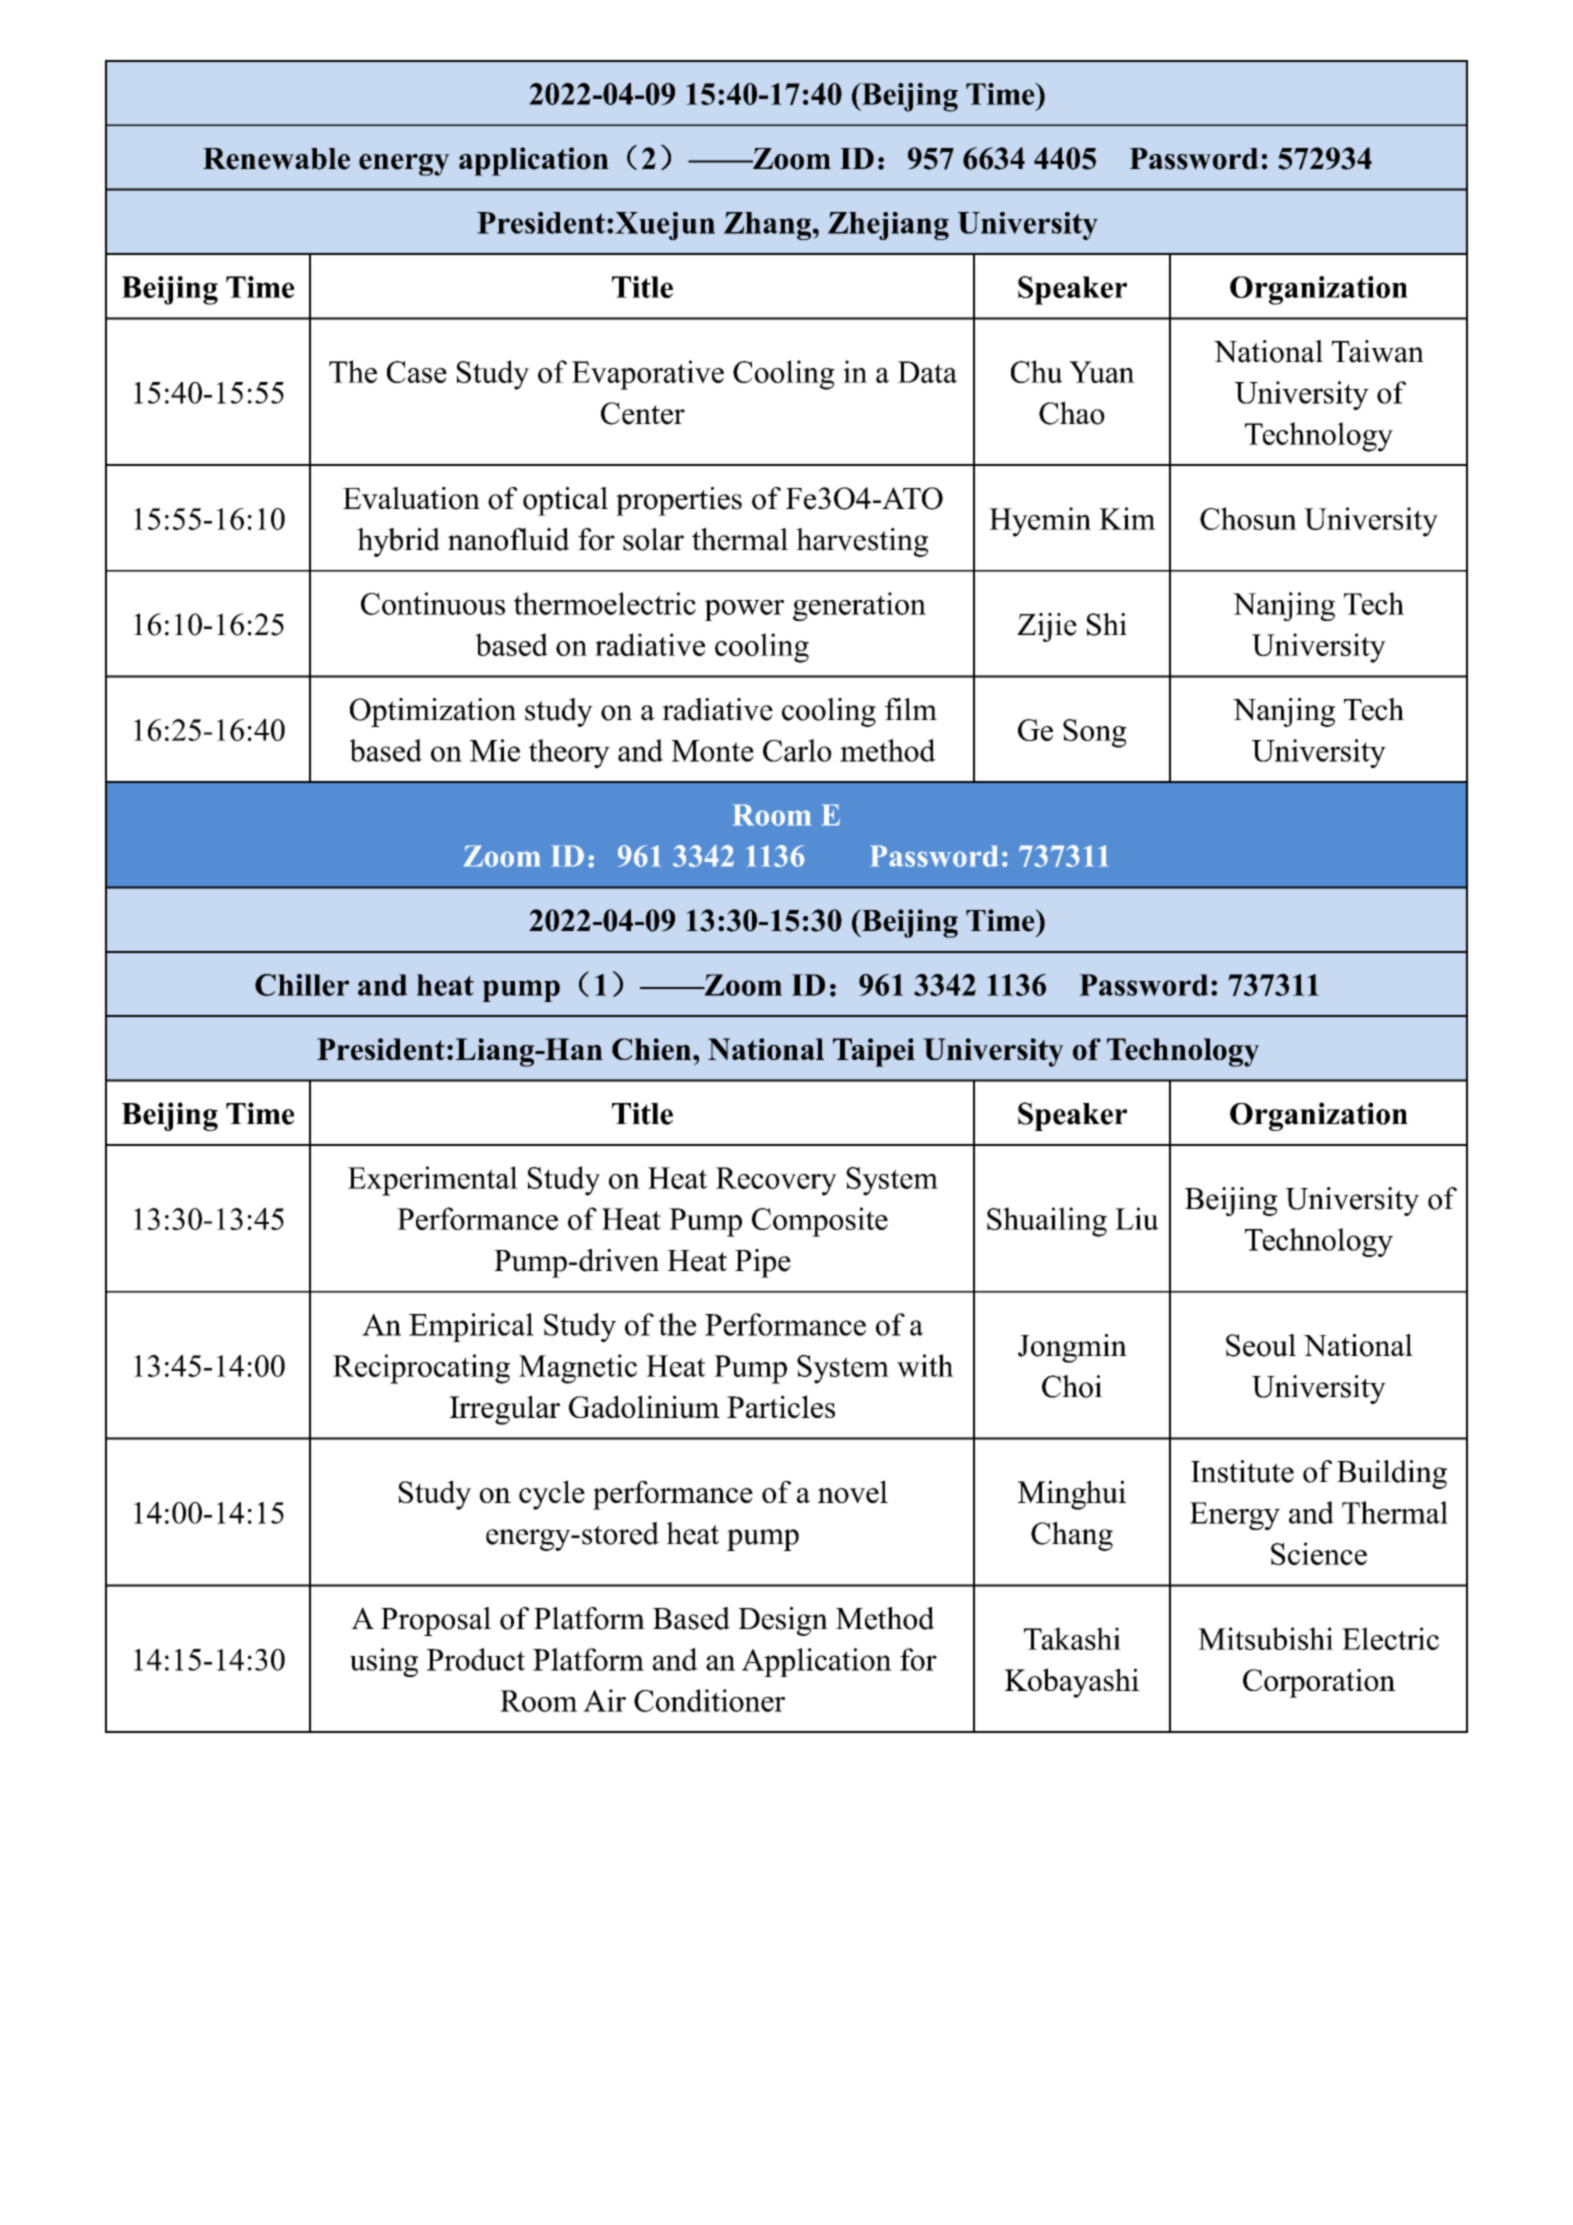 Image resolution: width=1573 pixels, height=2225 pixels. Describe the element at coordinates (276, 159) in the screenshot. I see `Renewable` at that location.
